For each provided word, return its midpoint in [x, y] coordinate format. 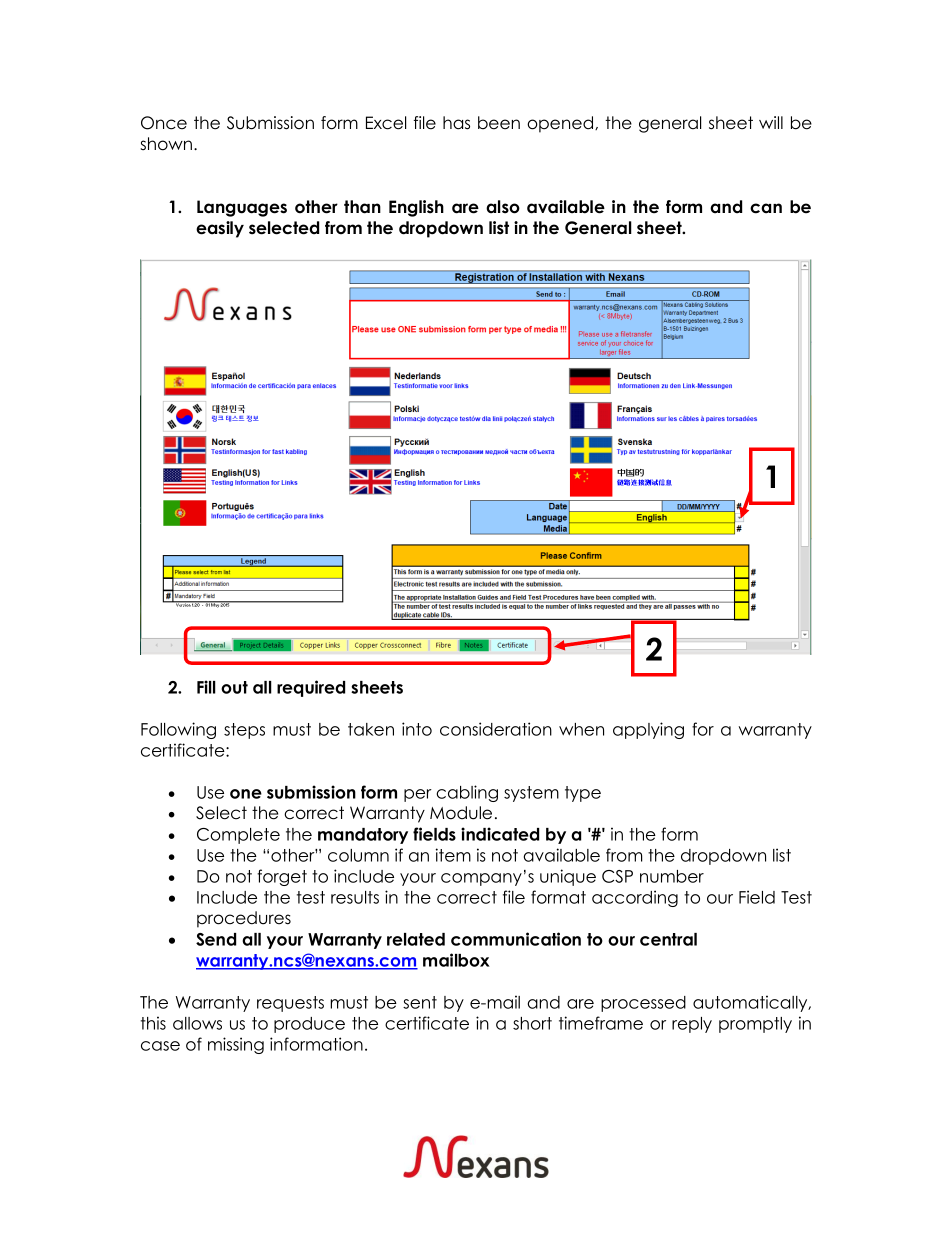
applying [648, 730]
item [453, 855]
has [456, 123]
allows [197, 1023]
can [766, 208]
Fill [206, 687]
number [672, 876]
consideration [496, 729]
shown [166, 144]
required [311, 688]
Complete [238, 836]
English [416, 208]
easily [220, 229]
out [234, 687]
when [581, 729]
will [771, 122]
